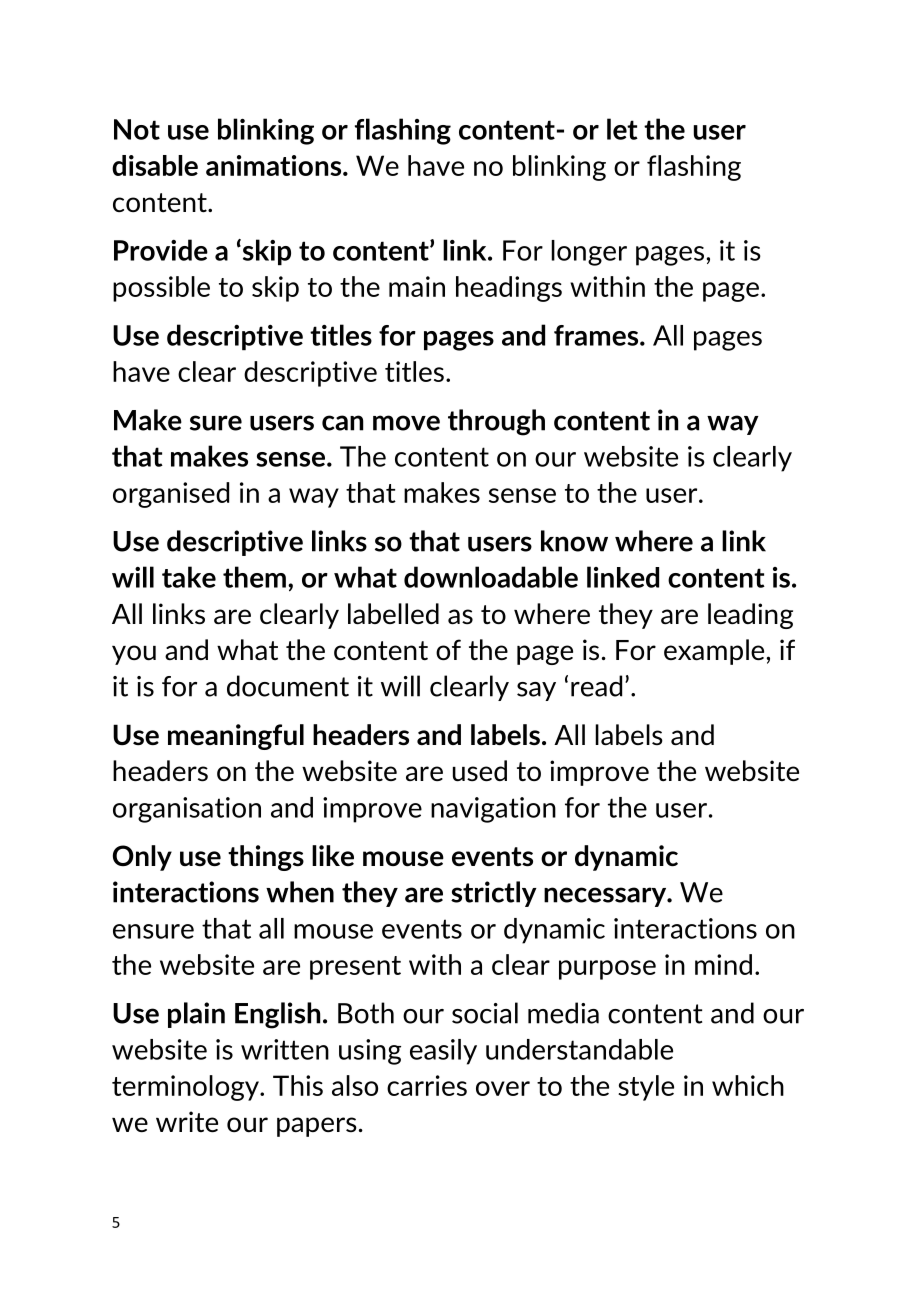 This screenshot has height=1308, width=924. Describe the element at coordinates (622, 129) in the screenshot. I see `let` at that location.
